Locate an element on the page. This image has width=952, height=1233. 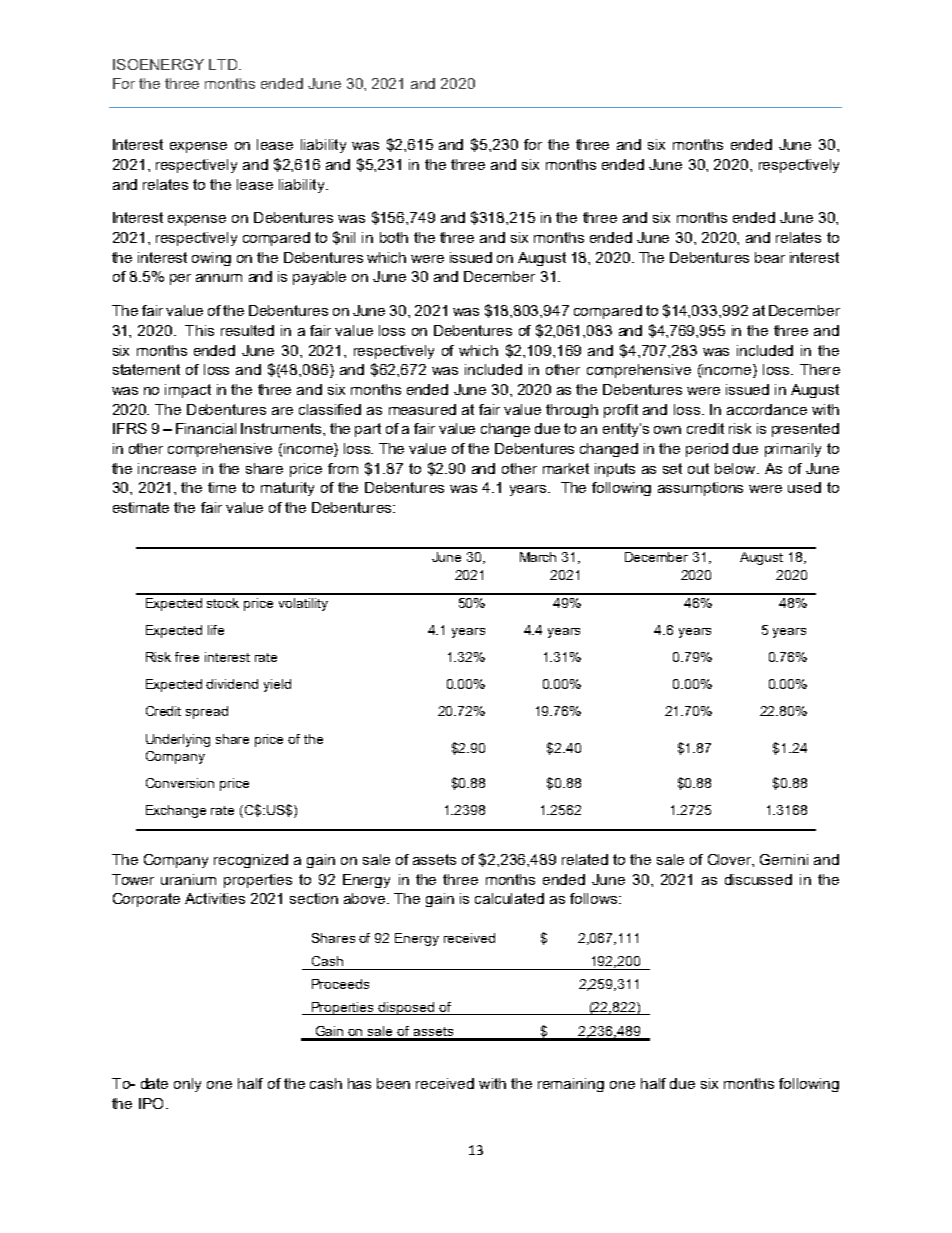
Gemini is located at coordinates (784, 859).
